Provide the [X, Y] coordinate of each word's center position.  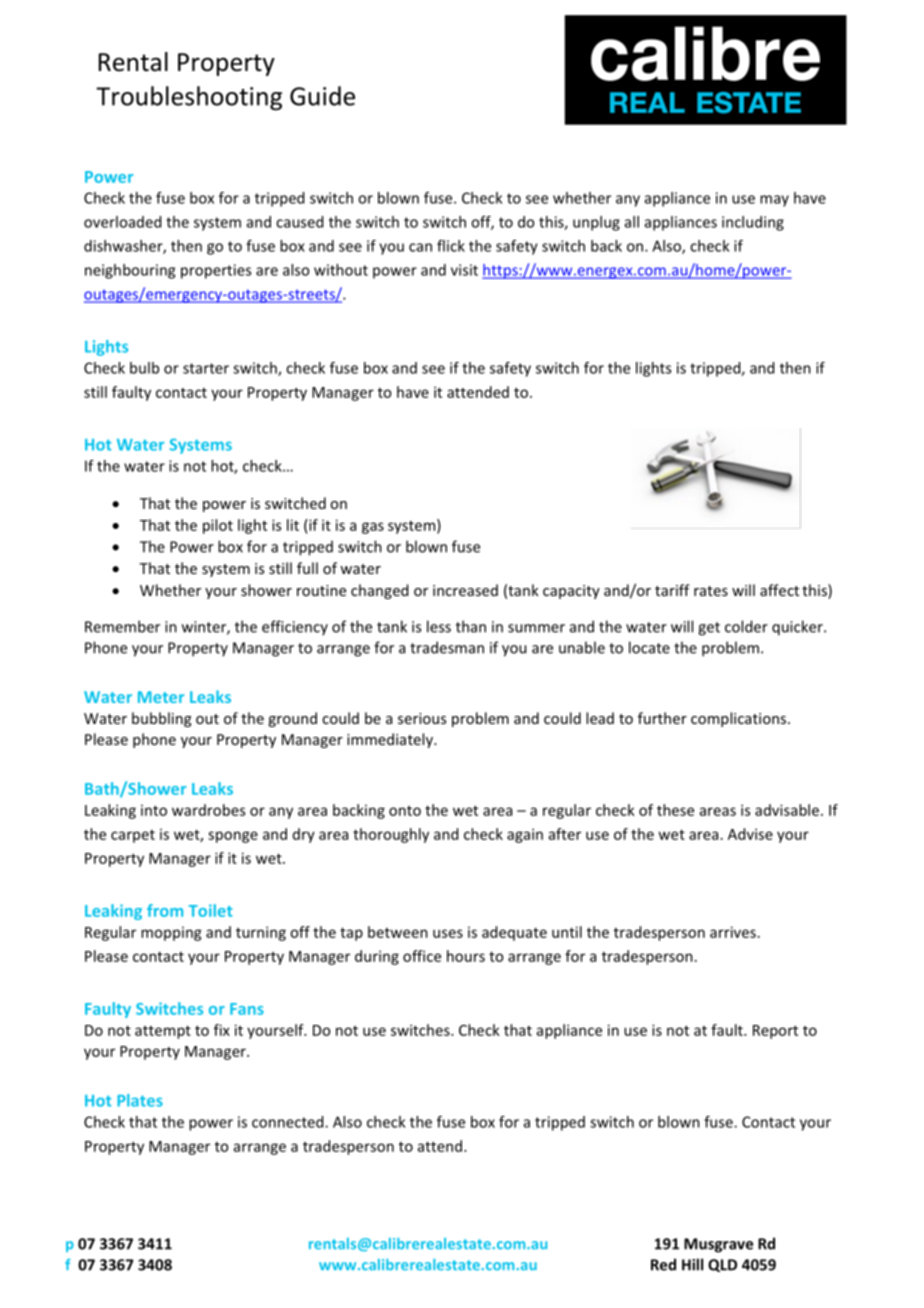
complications [740, 719]
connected [289, 1122]
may [774, 201]
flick [451, 246]
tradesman [447, 647]
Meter [161, 697]
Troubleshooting [189, 98]
